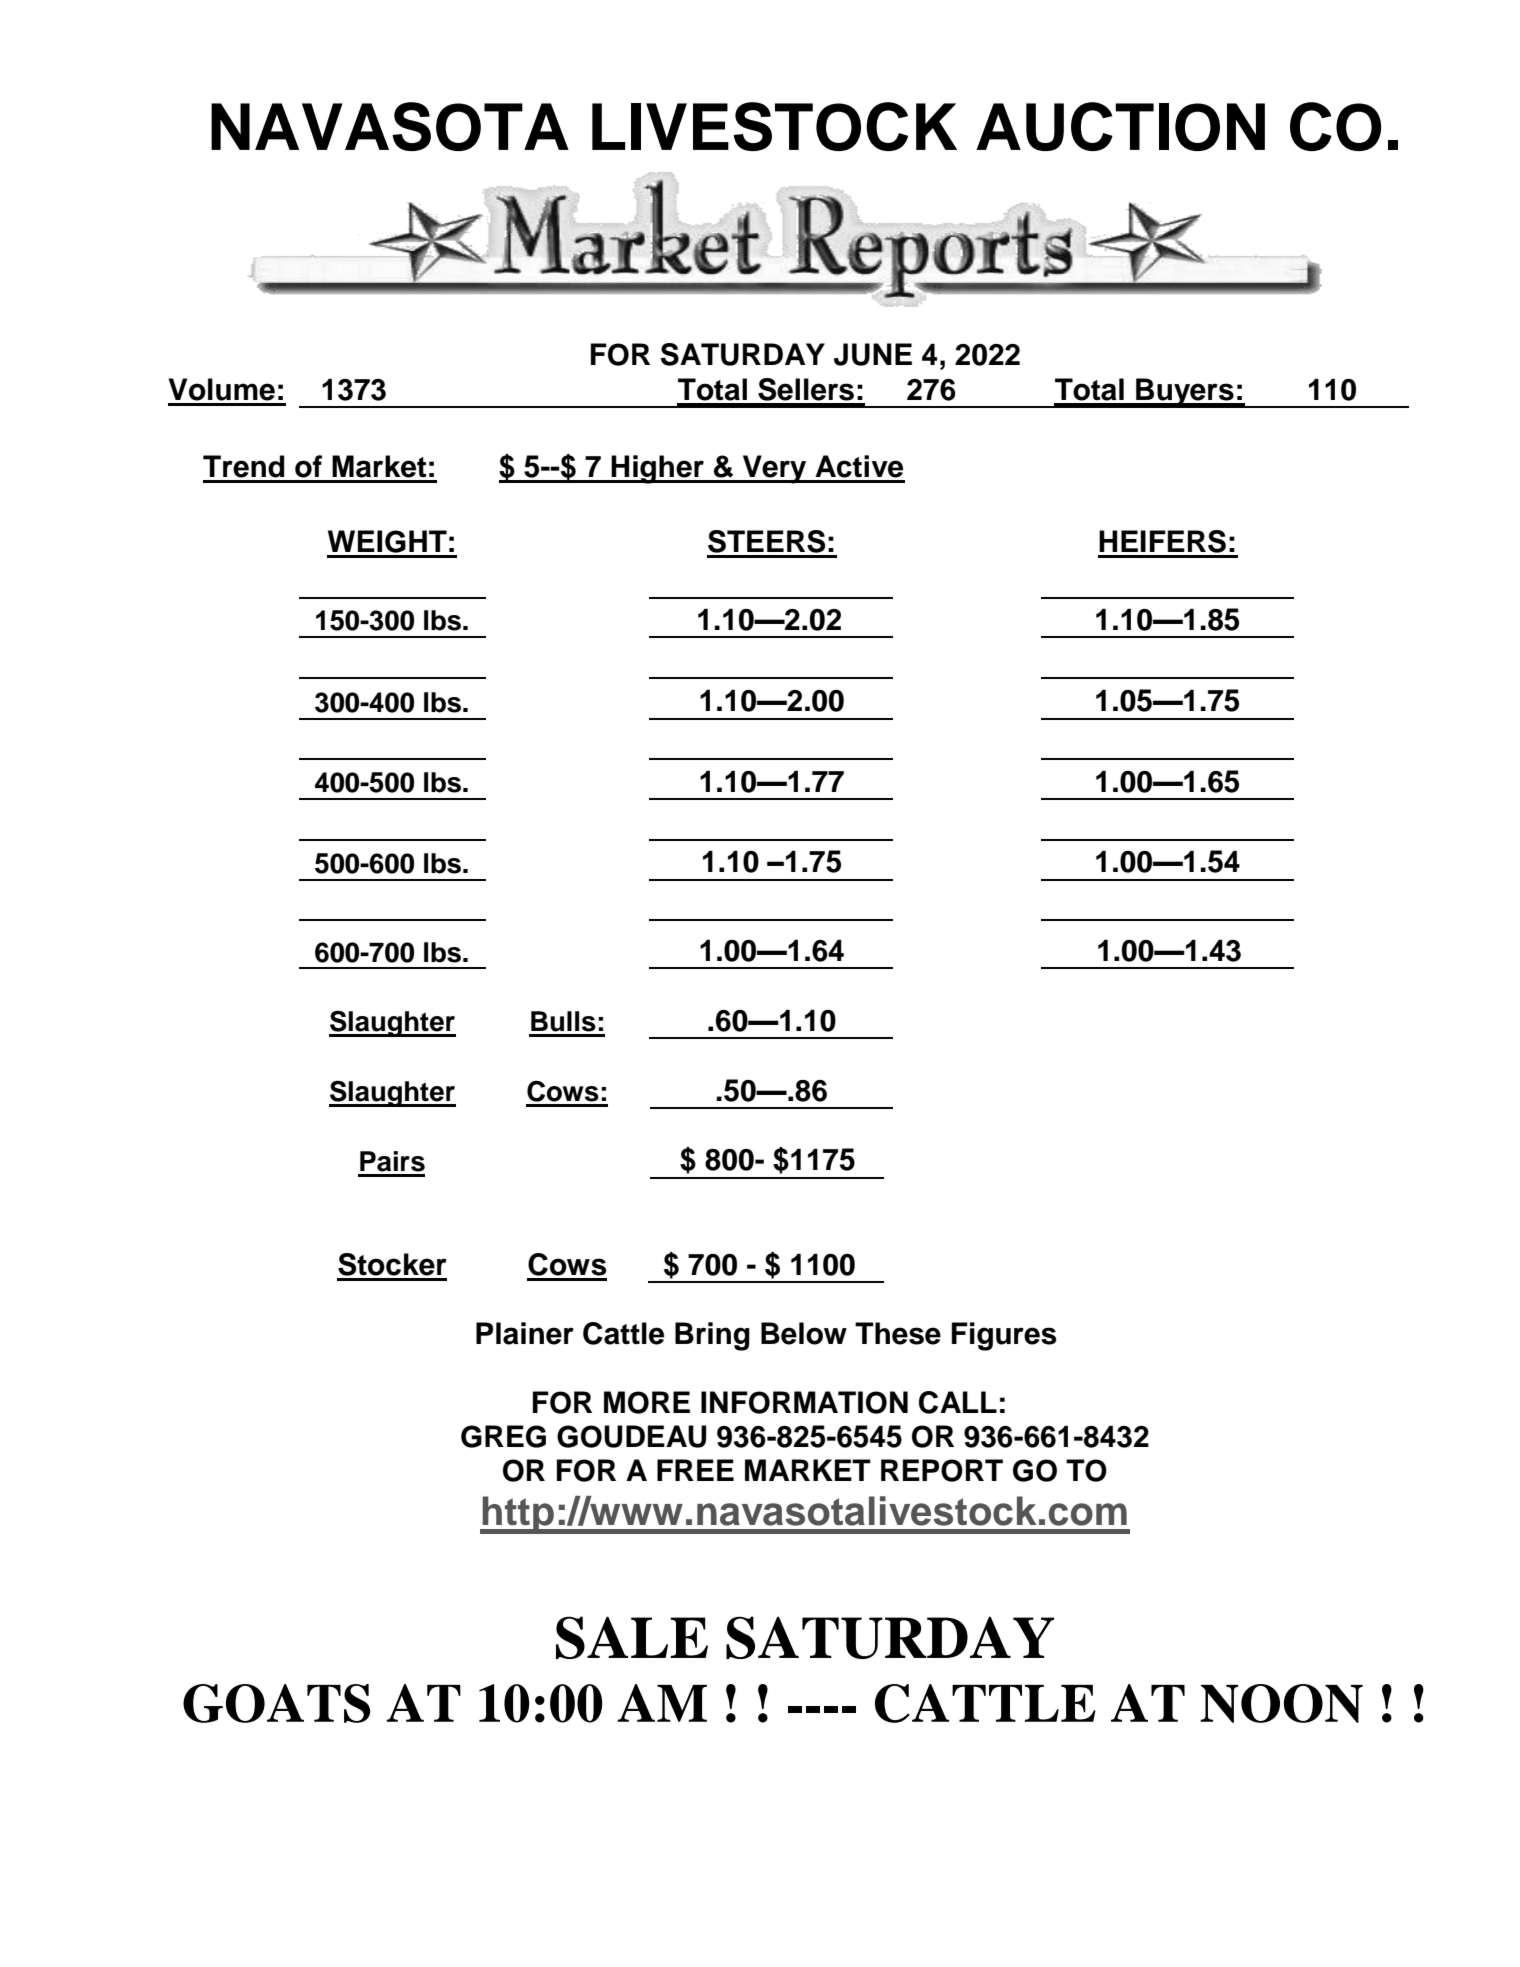 This document has width=1520, height=1967. Describe the element at coordinates (525, 1333) in the document. I see `Plainer` at that location.
